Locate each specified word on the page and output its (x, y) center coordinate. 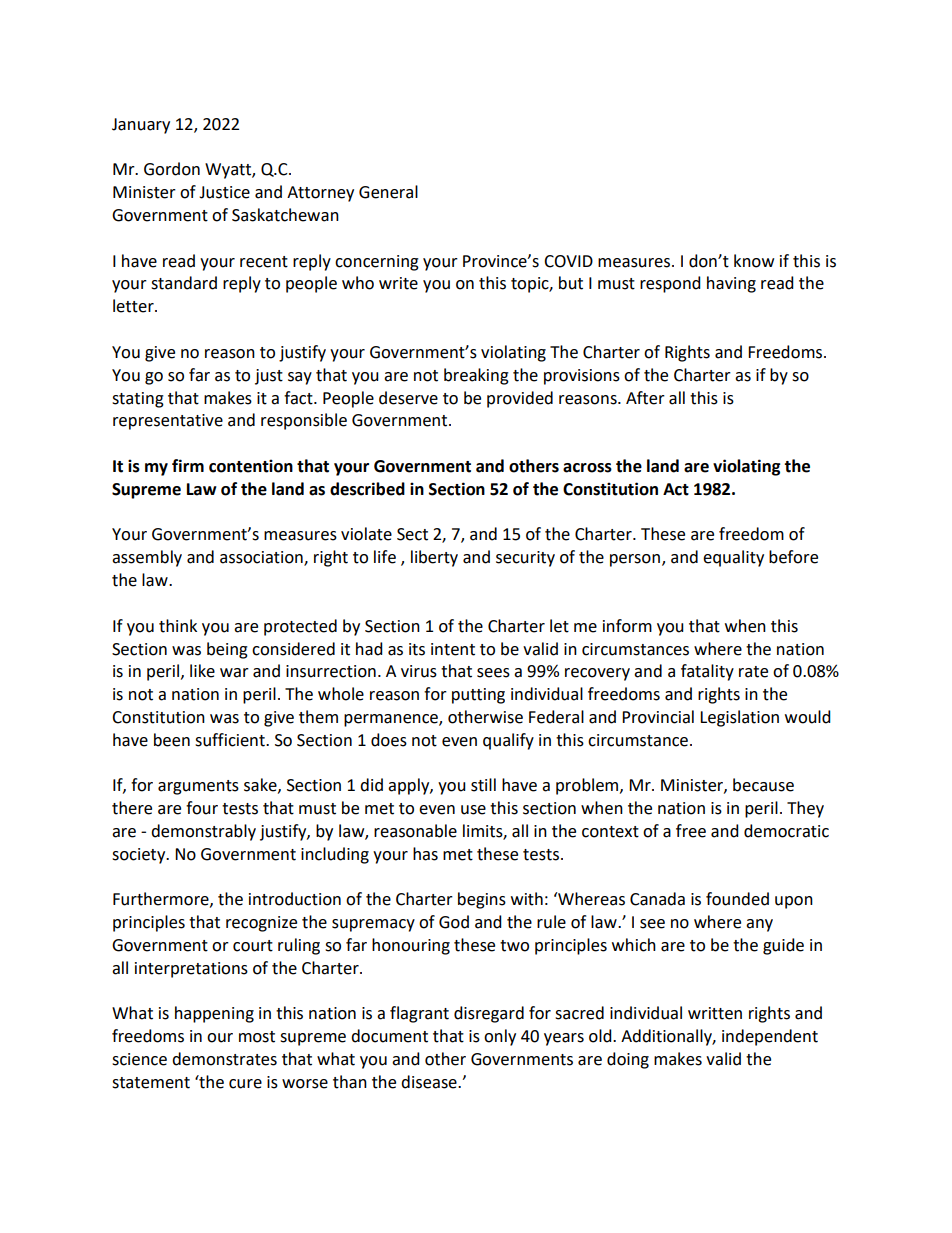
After (645, 398)
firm (188, 465)
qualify (508, 741)
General (388, 192)
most (257, 1037)
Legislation (739, 718)
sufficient (231, 740)
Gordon (172, 169)
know (754, 261)
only (500, 1037)
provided (520, 399)
